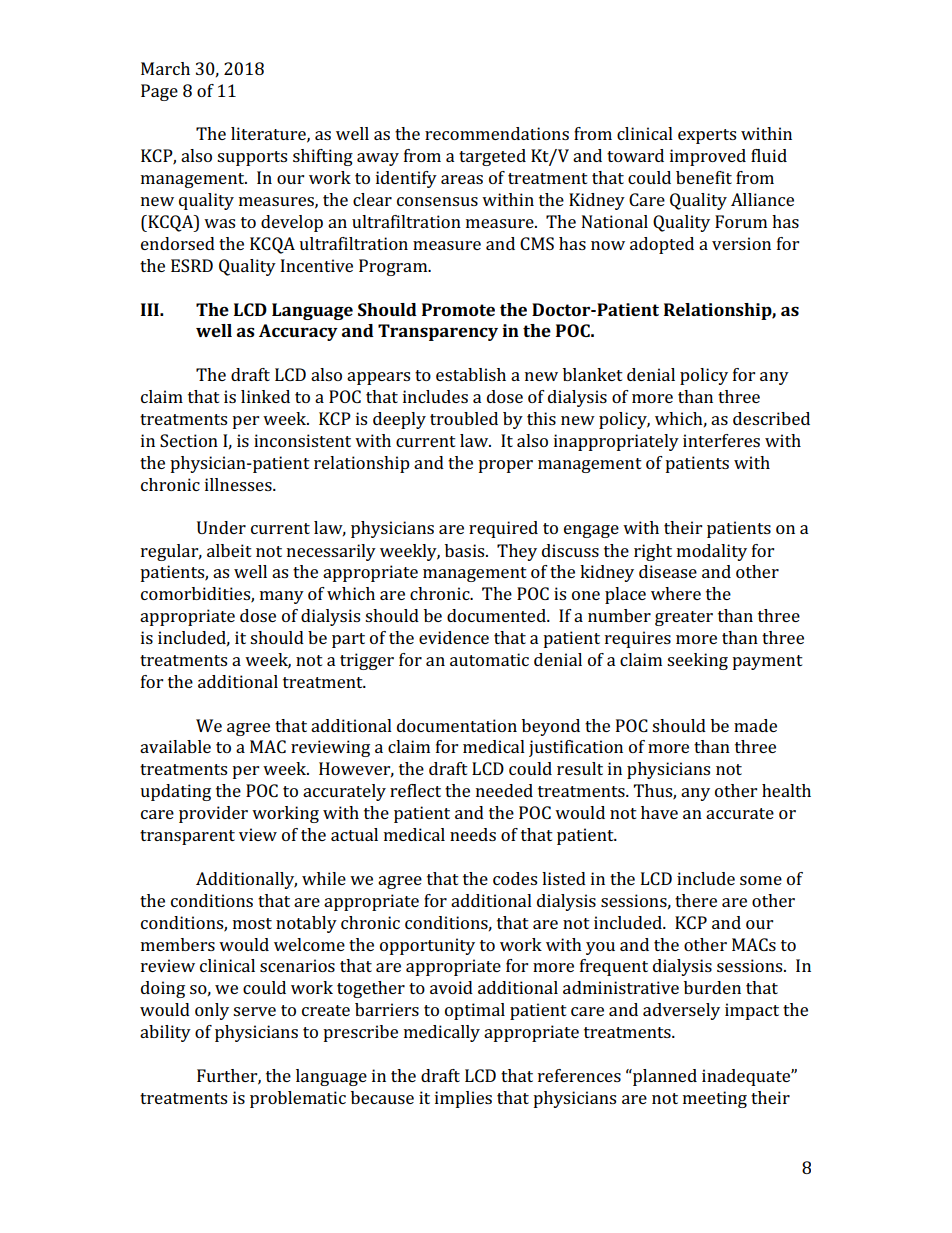  What do you see at coordinates (707, 136) in the page?
I see `experts` at bounding box center [707, 136].
